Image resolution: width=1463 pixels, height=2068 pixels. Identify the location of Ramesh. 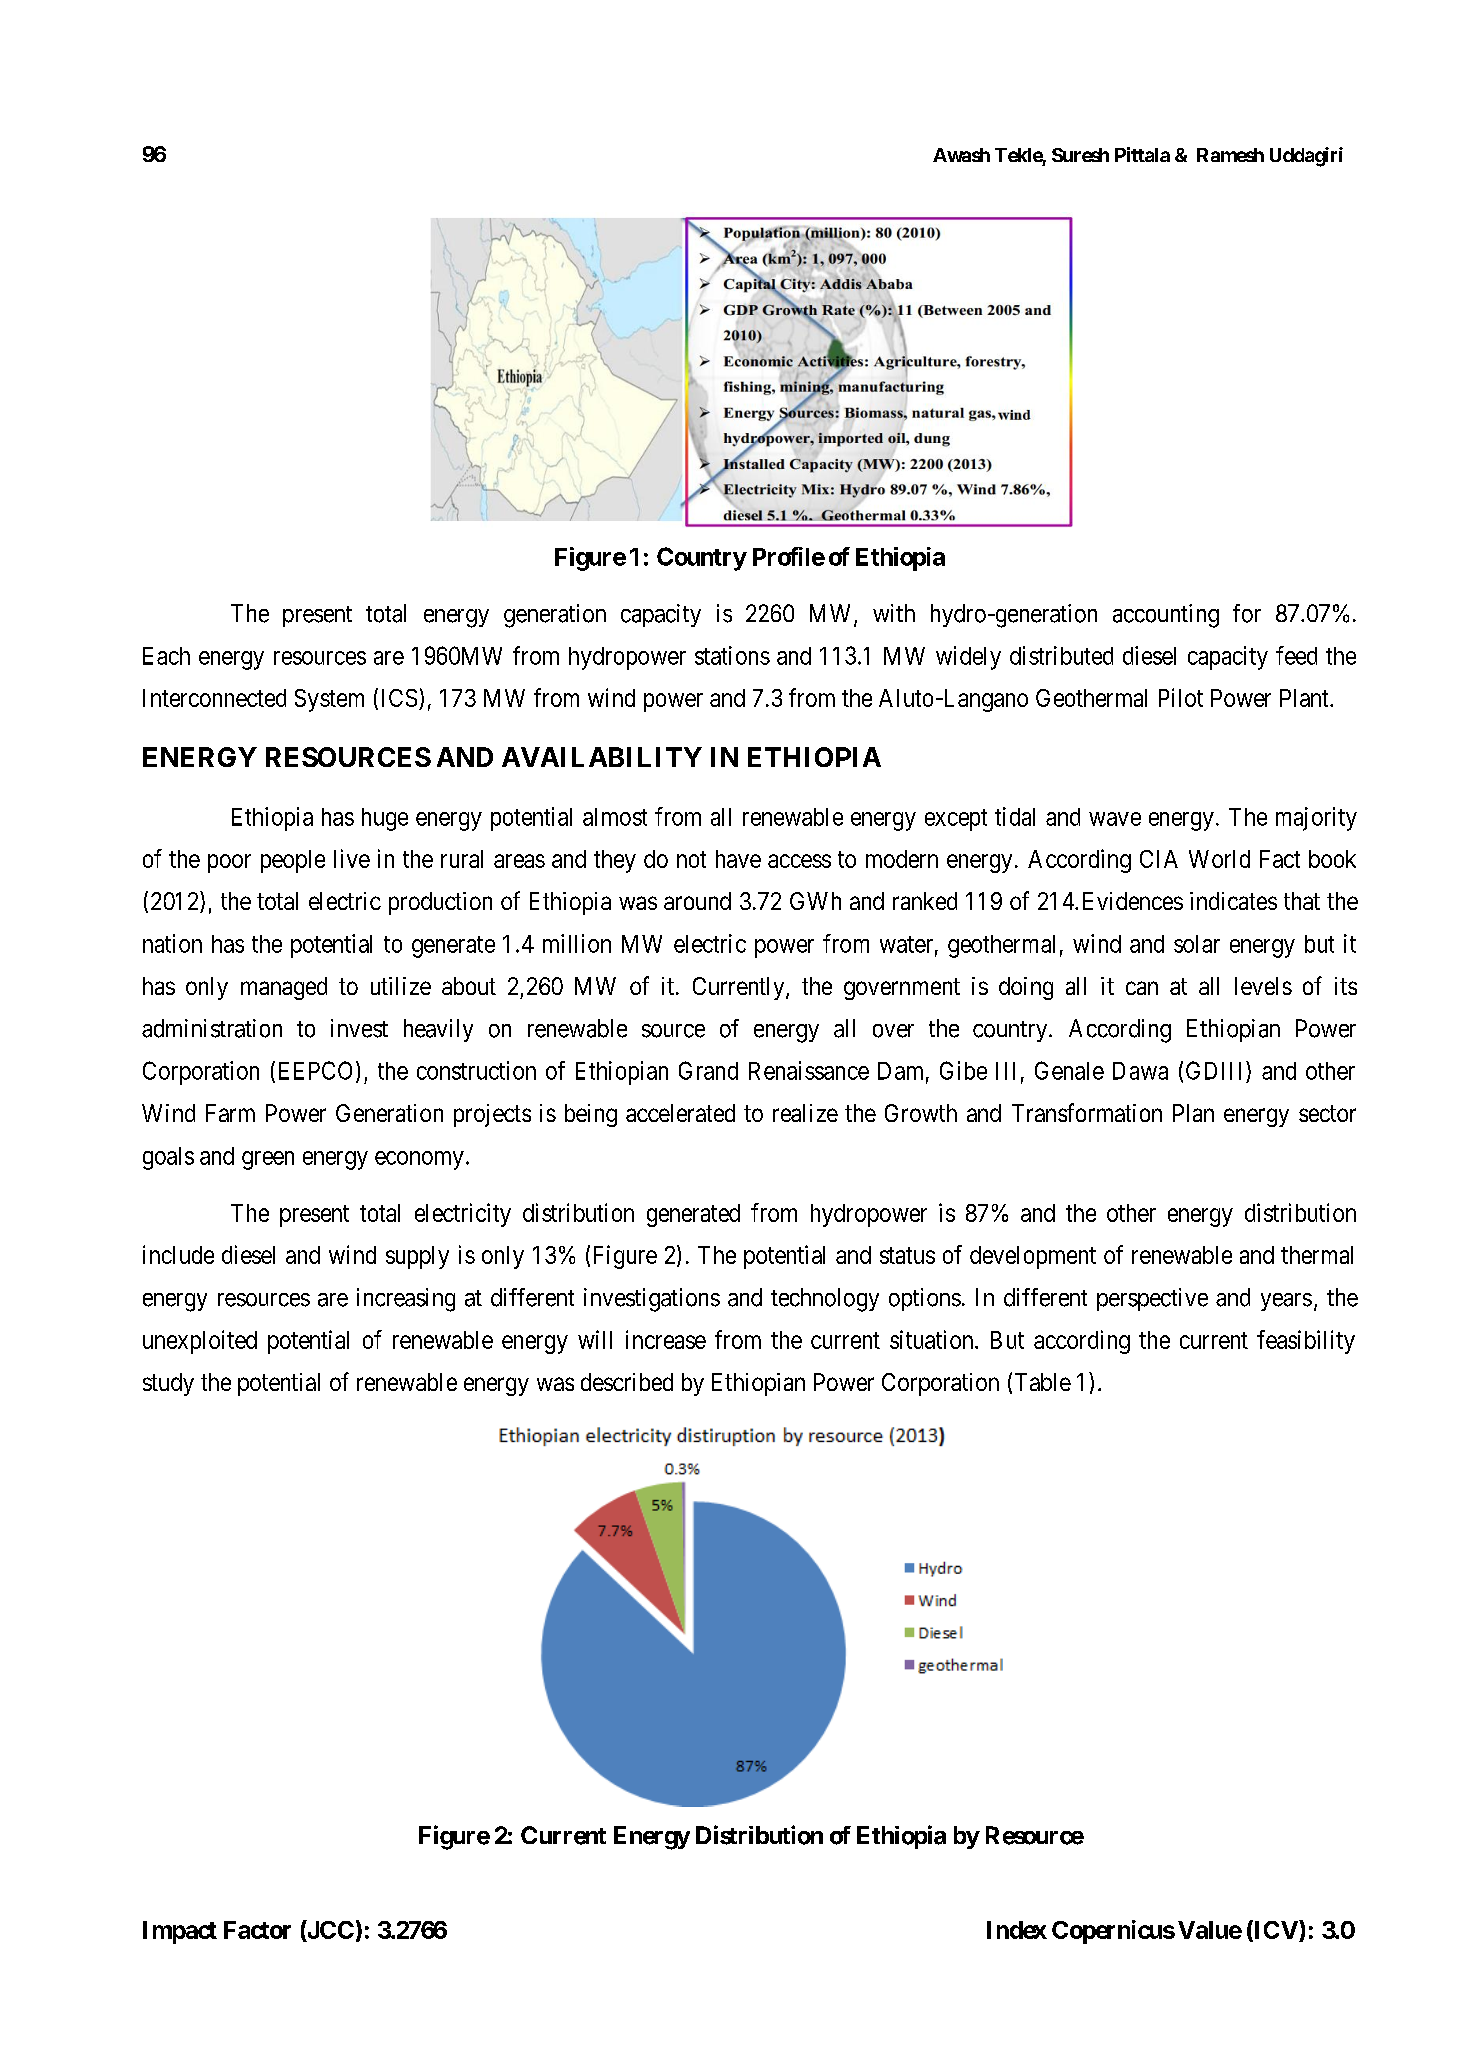
(1230, 155).
